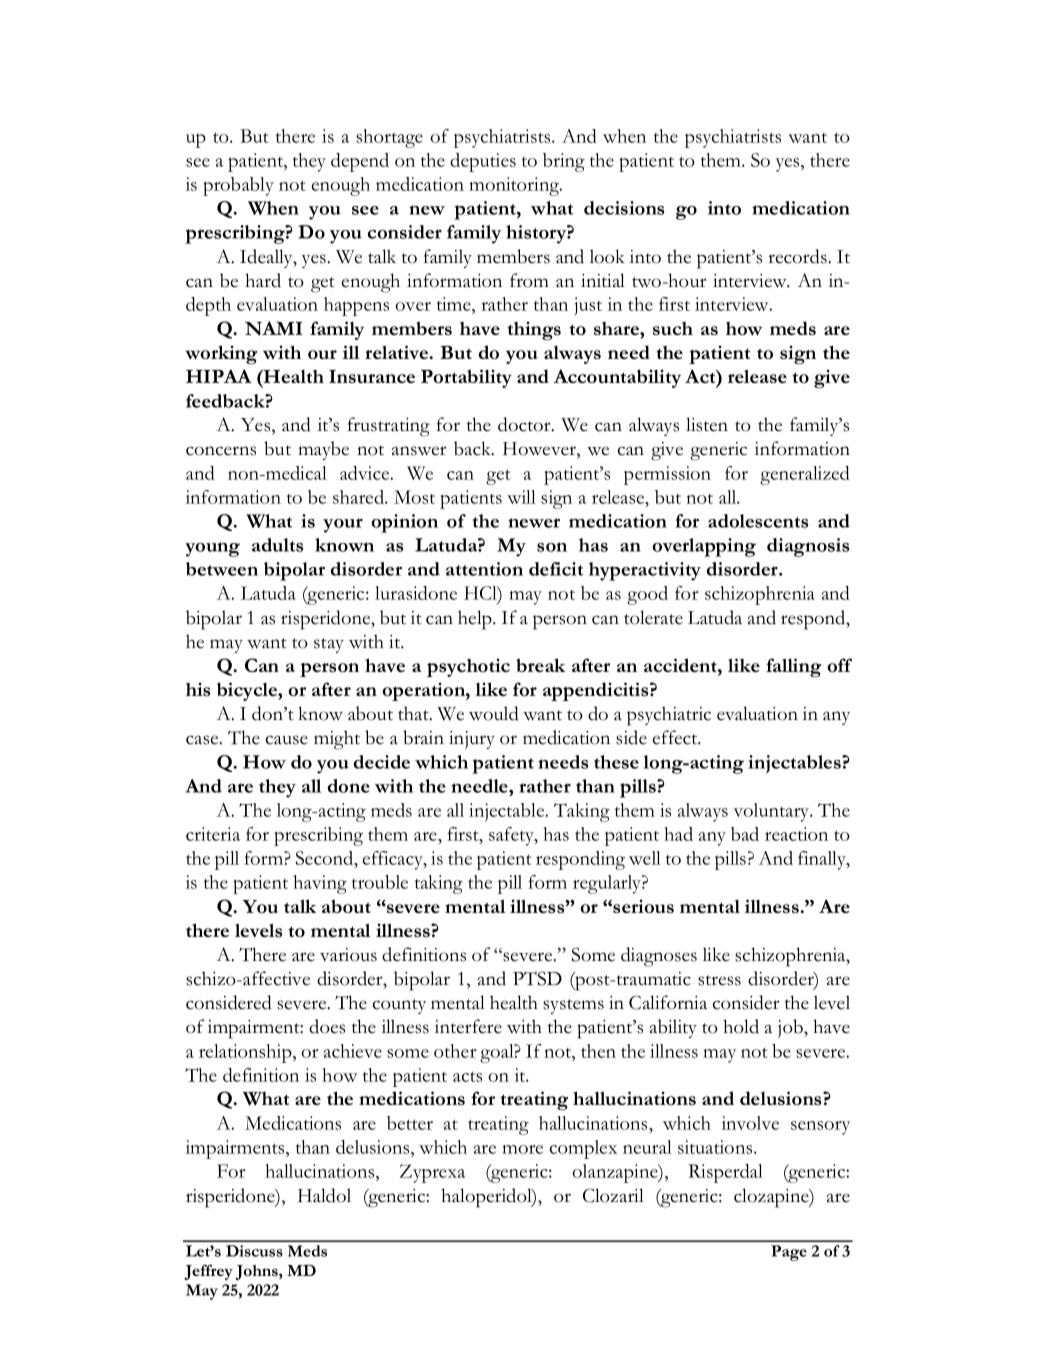 The width and height of the image is (1052, 1362). What do you see at coordinates (798, 256) in the image?
I see `records` at bounding box center [798, 256].
